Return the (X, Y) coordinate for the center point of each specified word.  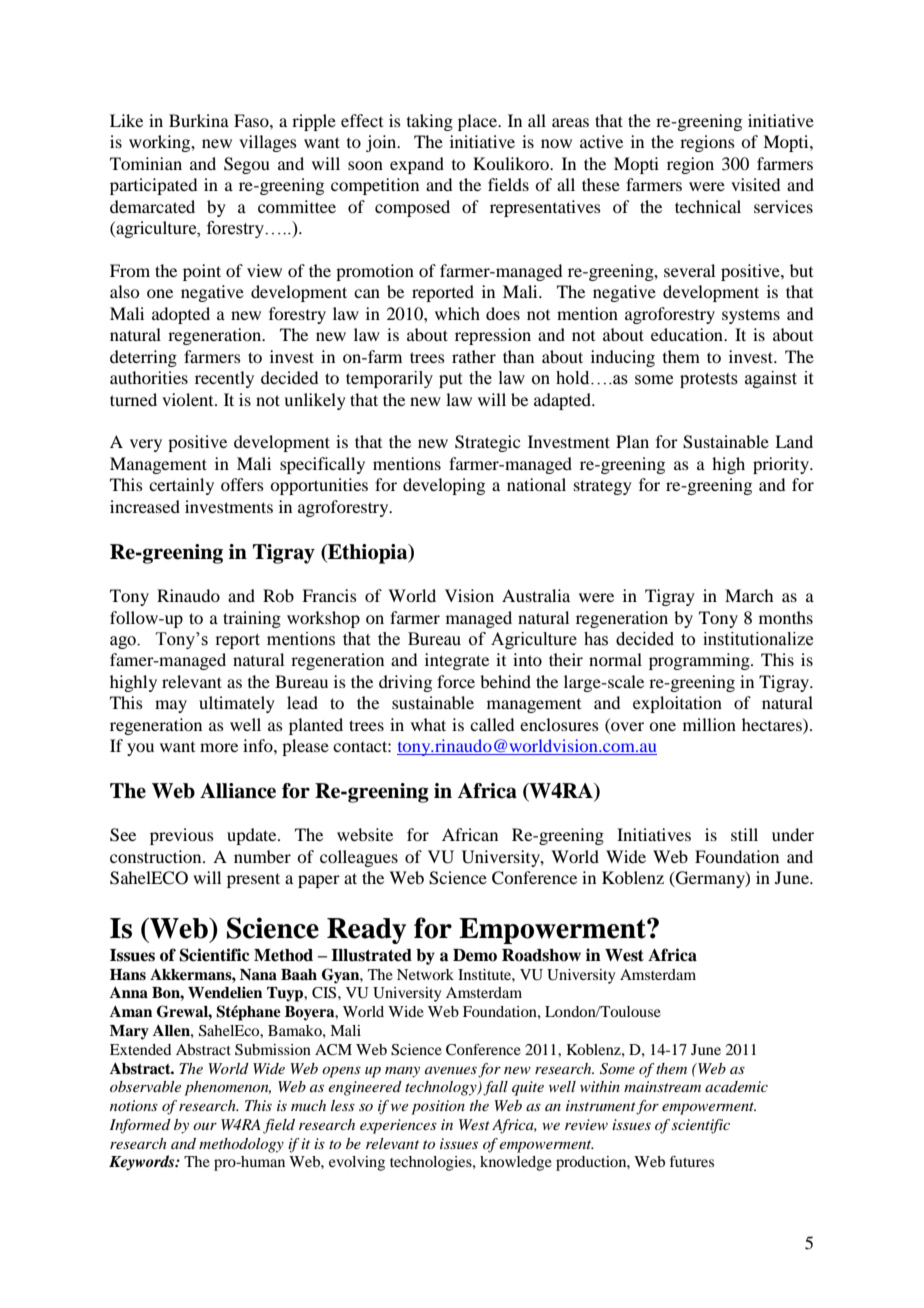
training (252, 619)
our (205, 1126)
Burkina (199, 120)
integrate (457, 661)
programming (700, 661)
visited (755, 184)
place (479, 122)
